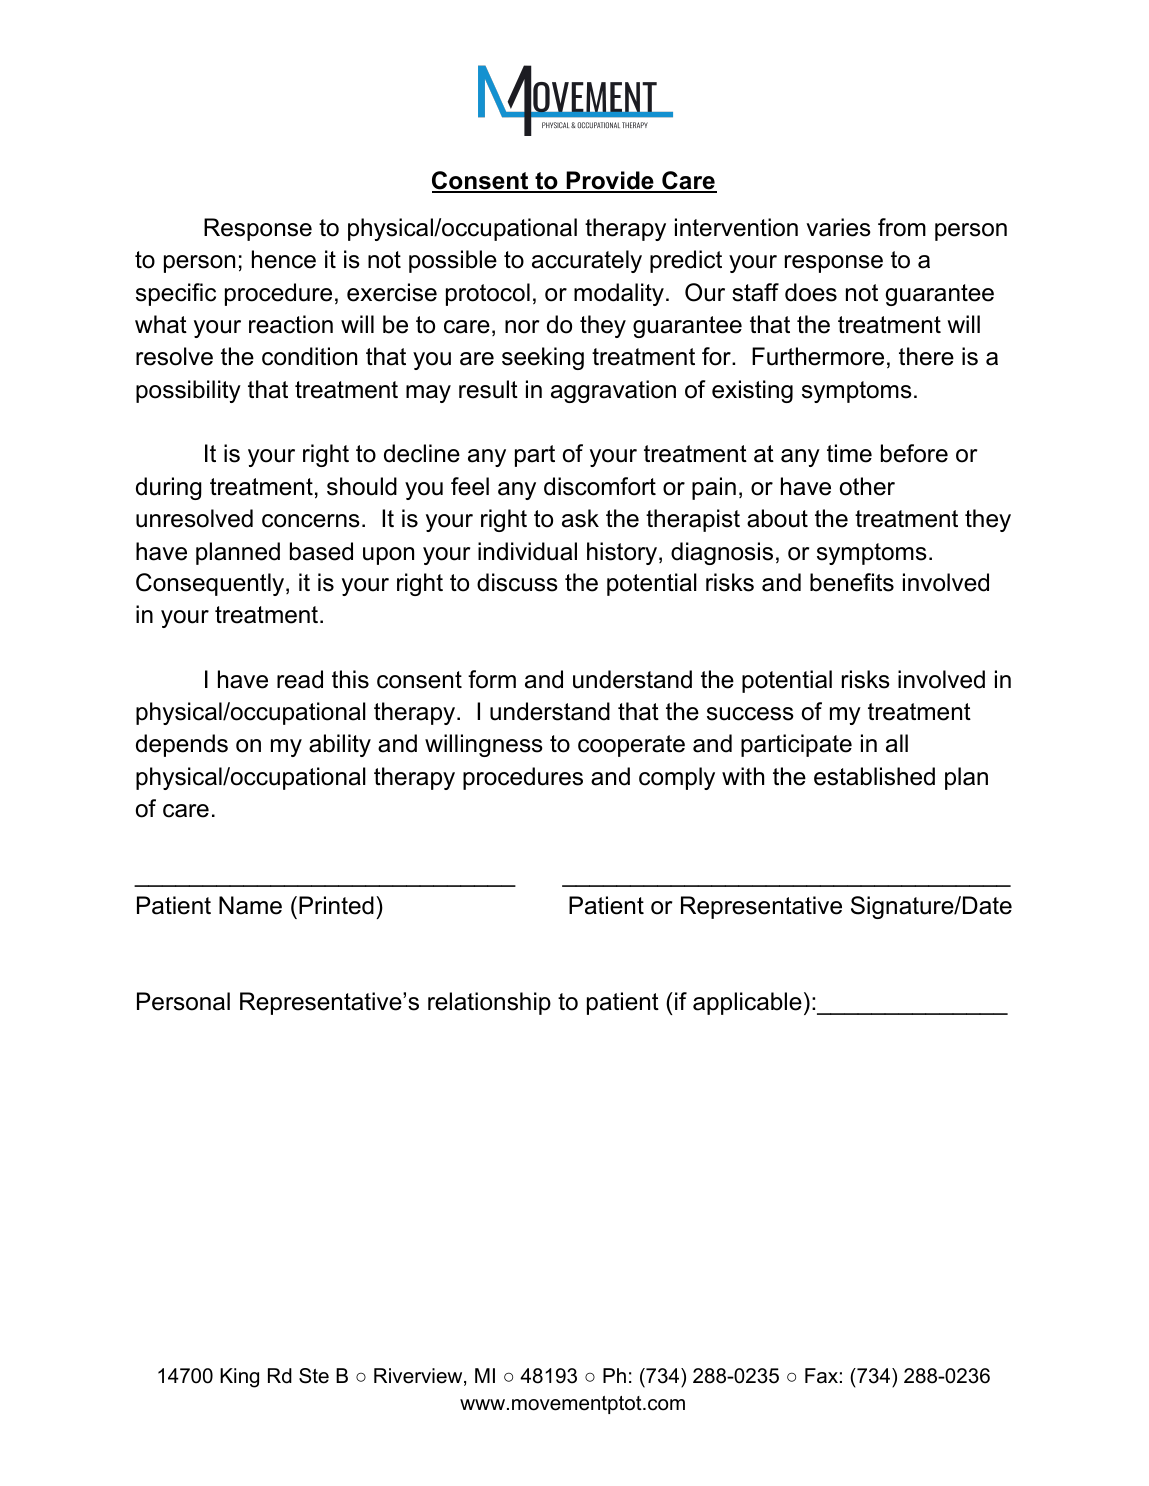 The height and width of the page is (1486, 1149). Describe the element at coordinates (874, 776) in the page. I see `established` at that location.
